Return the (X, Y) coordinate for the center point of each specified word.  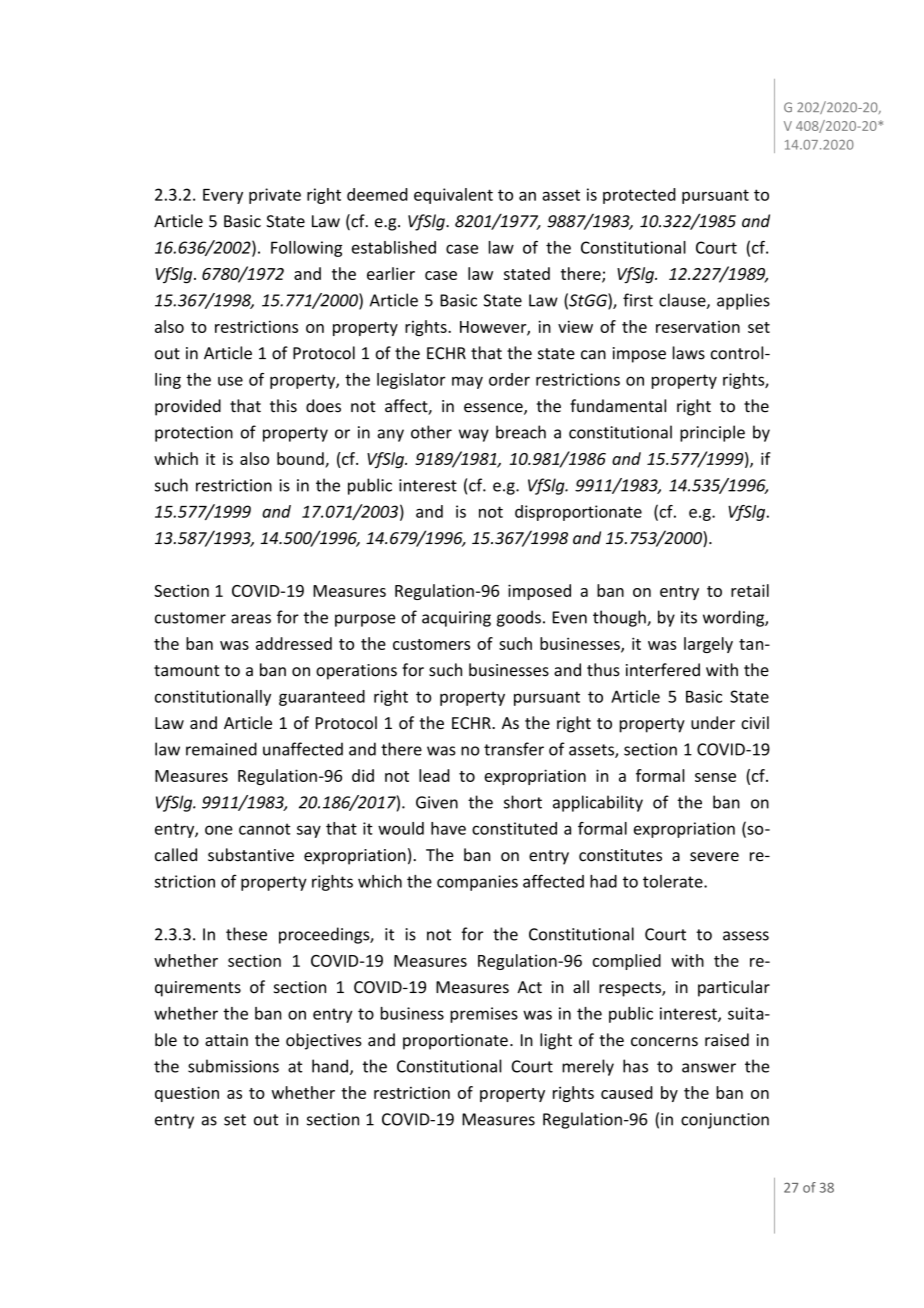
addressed (294, 643)
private (275, 196)
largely (708, 645)
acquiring (456, 619)
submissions (233, 1066)
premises (484, 1015)
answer (709, 1068)
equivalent (453, 196)
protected (639, 196)
